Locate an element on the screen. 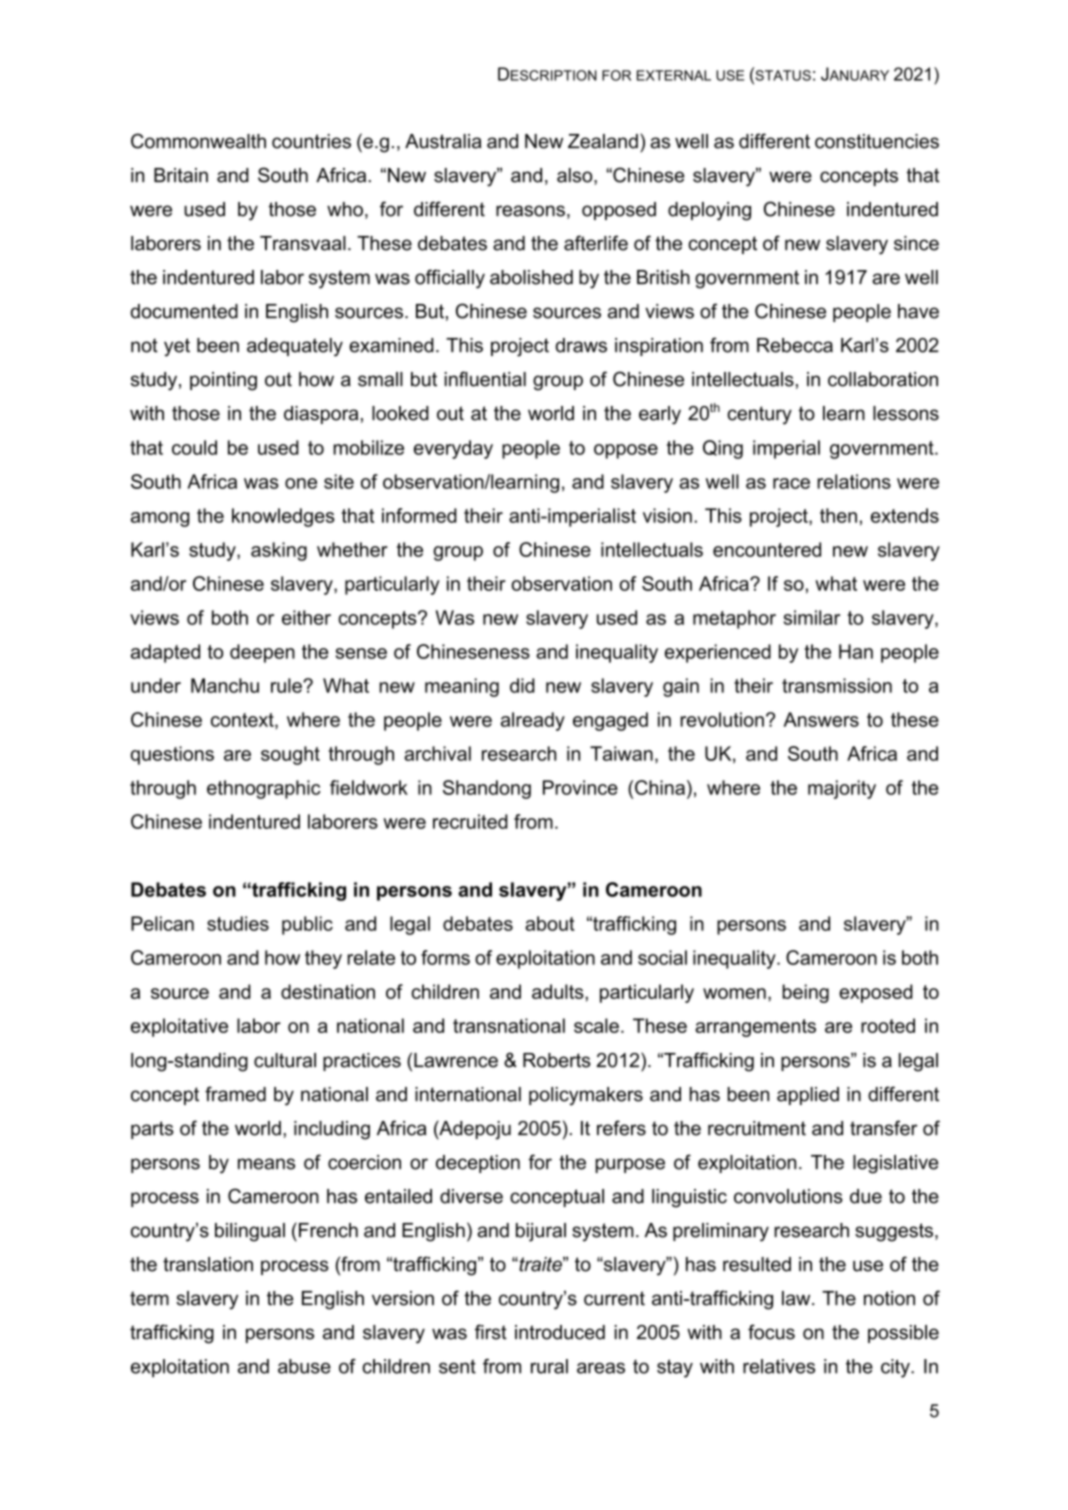  Answers is located at coordinates (821, 719).
